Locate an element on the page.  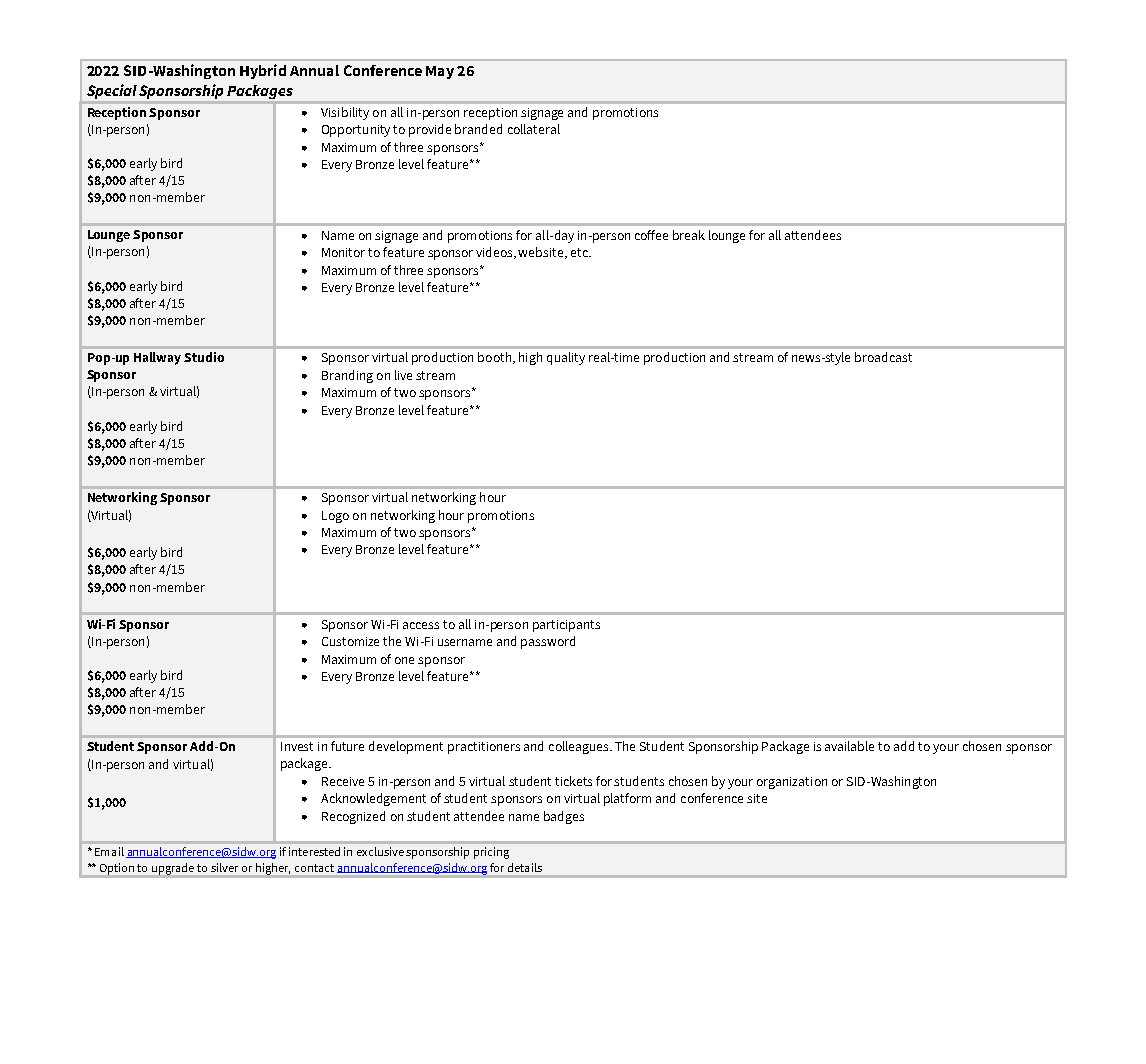
Hybrid is located at coordinates (263, 71).
